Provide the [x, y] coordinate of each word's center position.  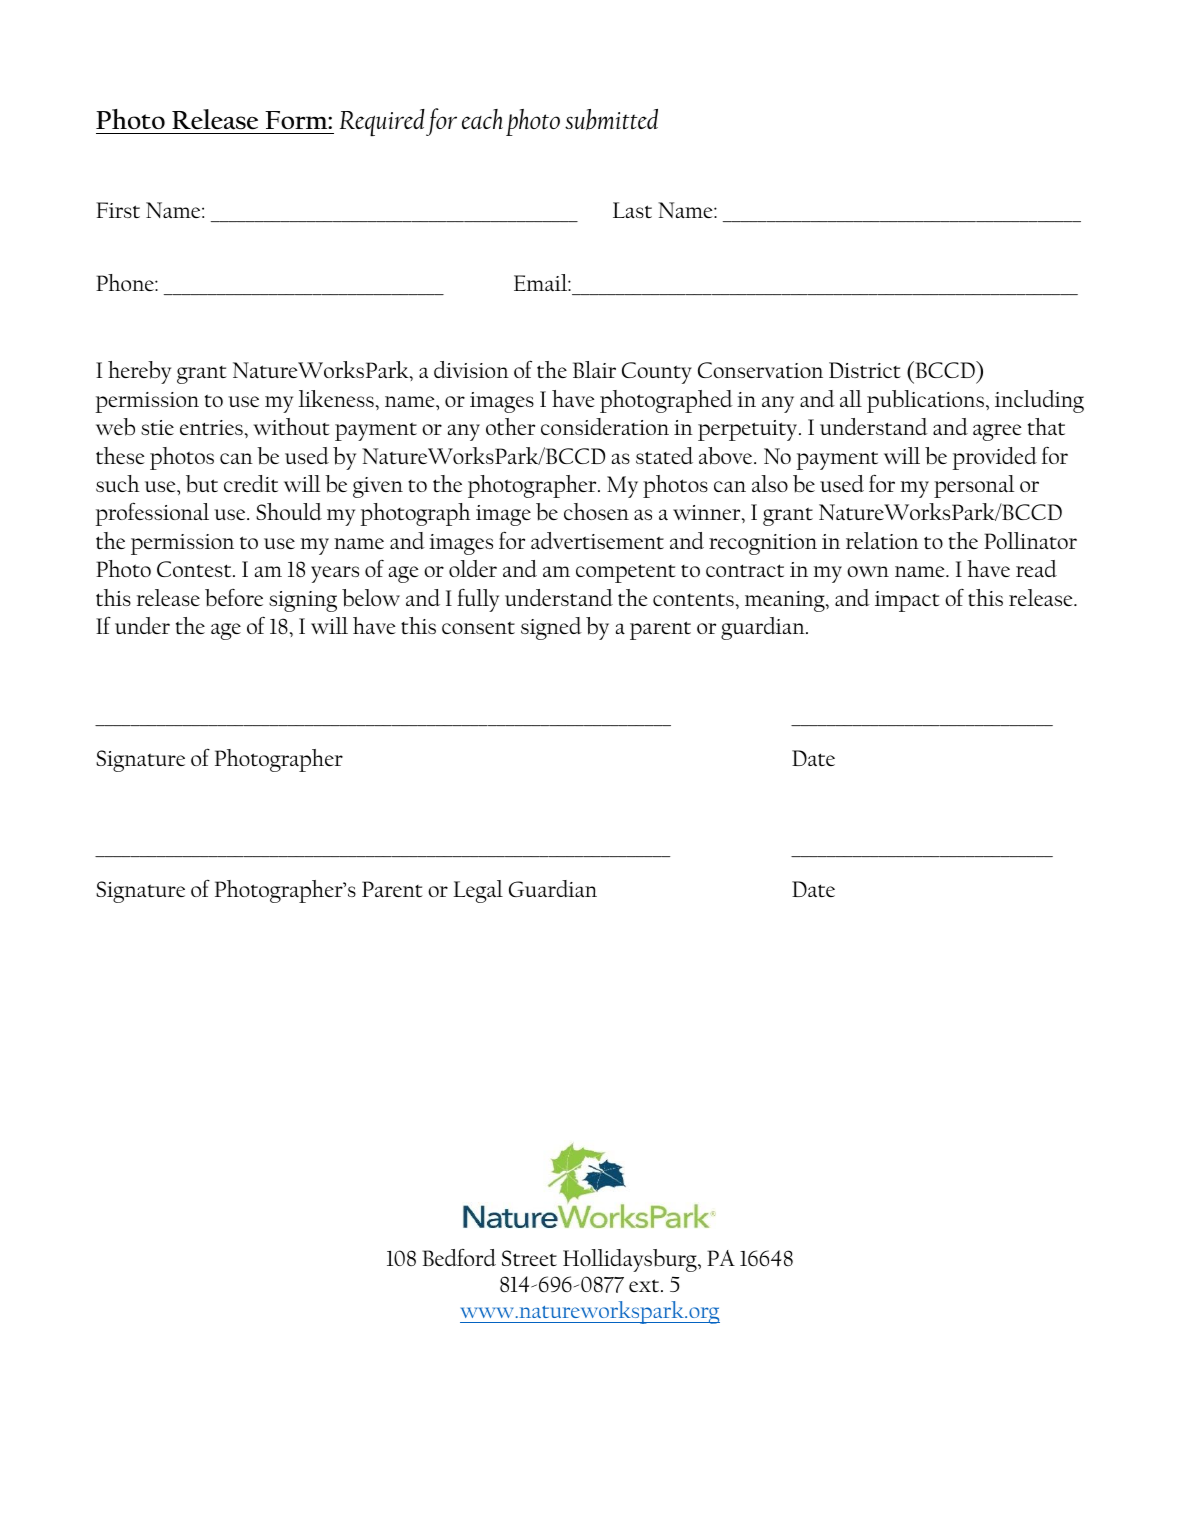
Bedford [459, 1257]
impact [907, 601]
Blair [594, 369]
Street [529, 1258]
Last [632, 210]
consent [478, 627]
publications [925, 401]
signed [551, 628]
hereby [139, 372]
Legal [478, 891]
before [234, 598]
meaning [786, 601]
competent [626, 573]
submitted [611, 119]
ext [645, 1285]
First [118, 210]
